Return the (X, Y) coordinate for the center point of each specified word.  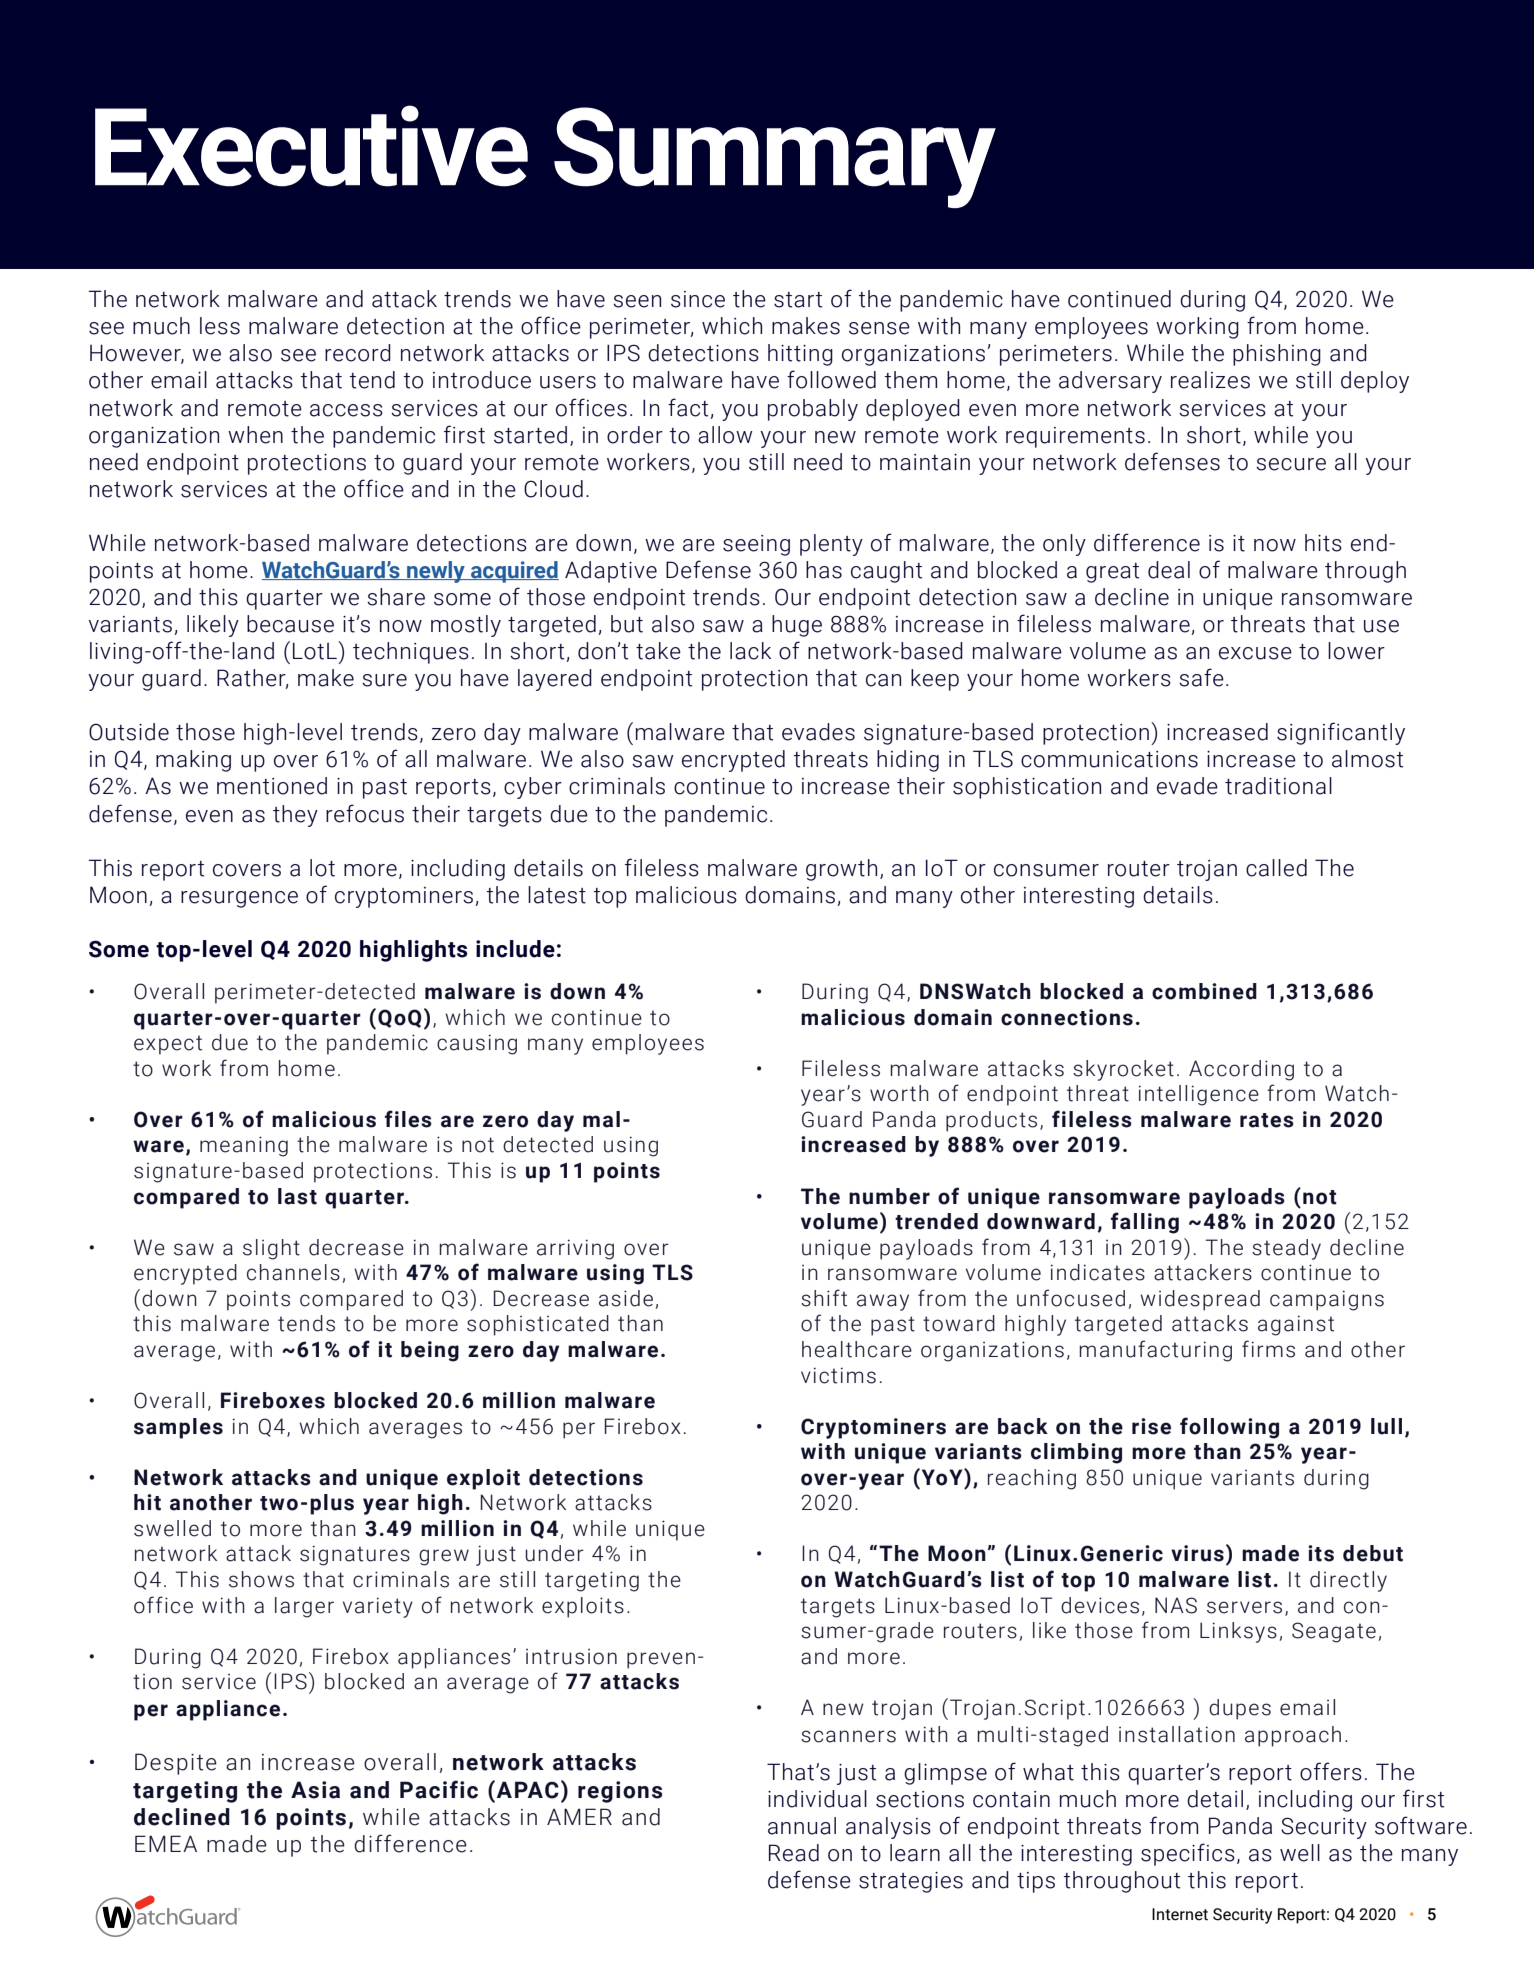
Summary (775, 157)
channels (293, 1272)
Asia (315, 1790)
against (1296, 1325)
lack (750, 651)
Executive (311, 146)
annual (802, 1826)
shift (824, 1298)
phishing (1277, 355)
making (193, 761)
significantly (1341, 733)
